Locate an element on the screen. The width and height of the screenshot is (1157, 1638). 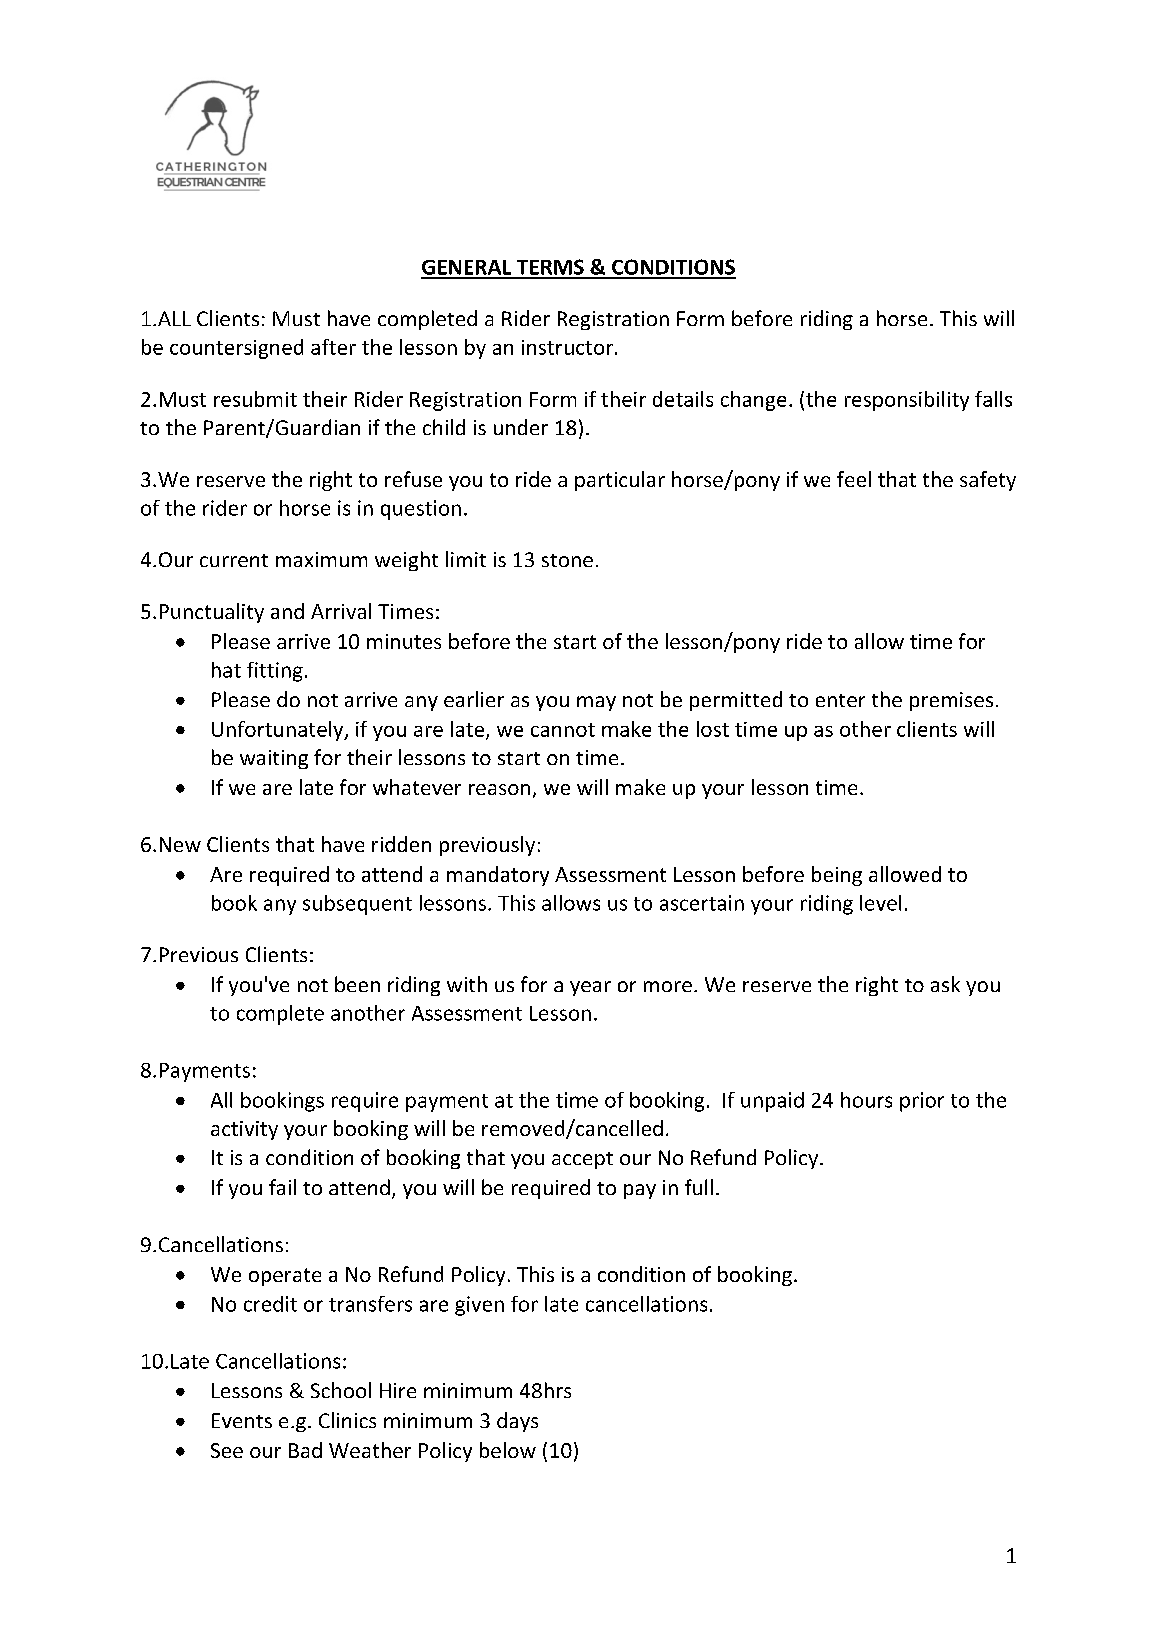
instructor is located at coordinates (567, 347).
